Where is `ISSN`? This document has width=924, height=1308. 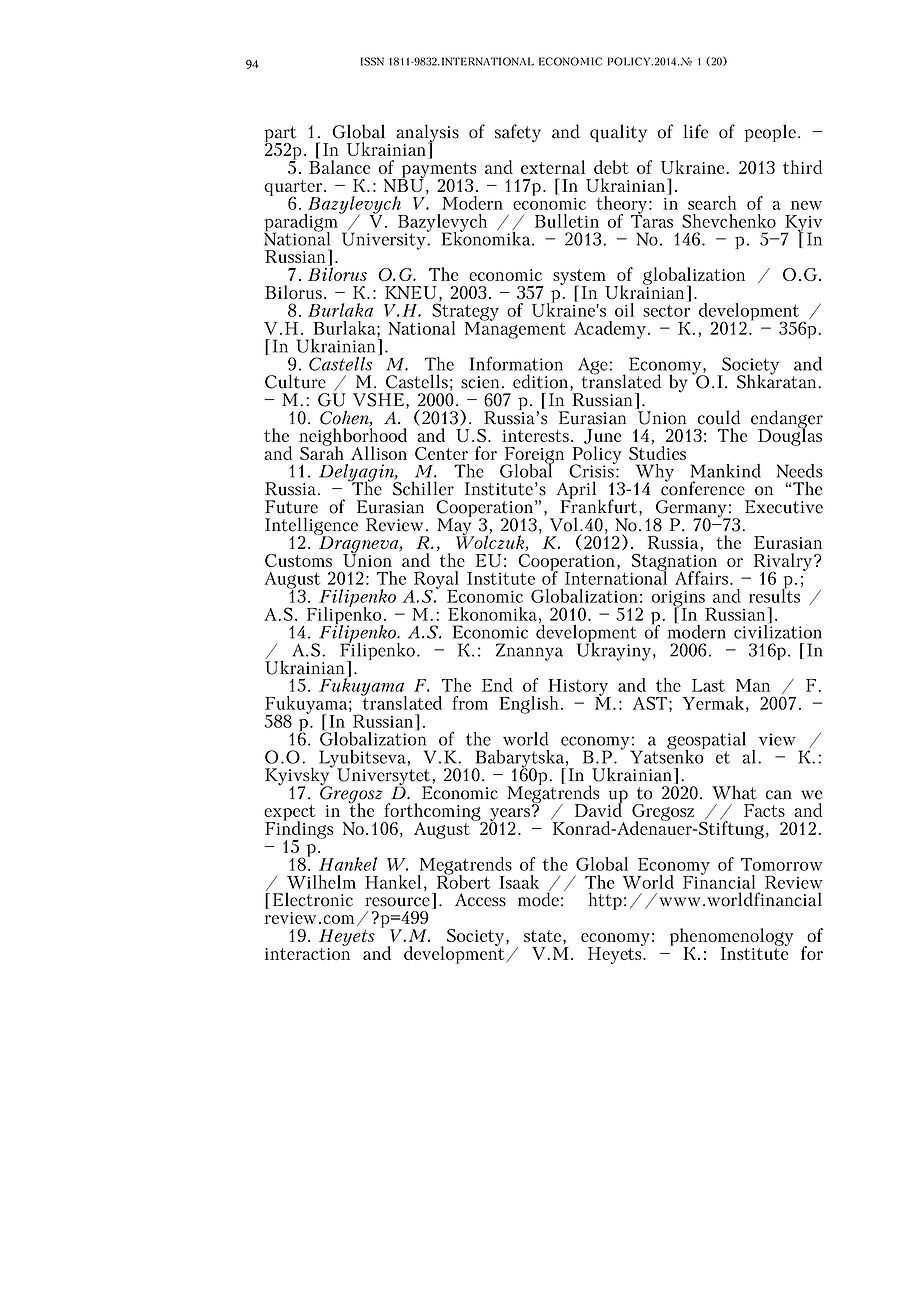 ISSN is located at coordinates (372, 61).
